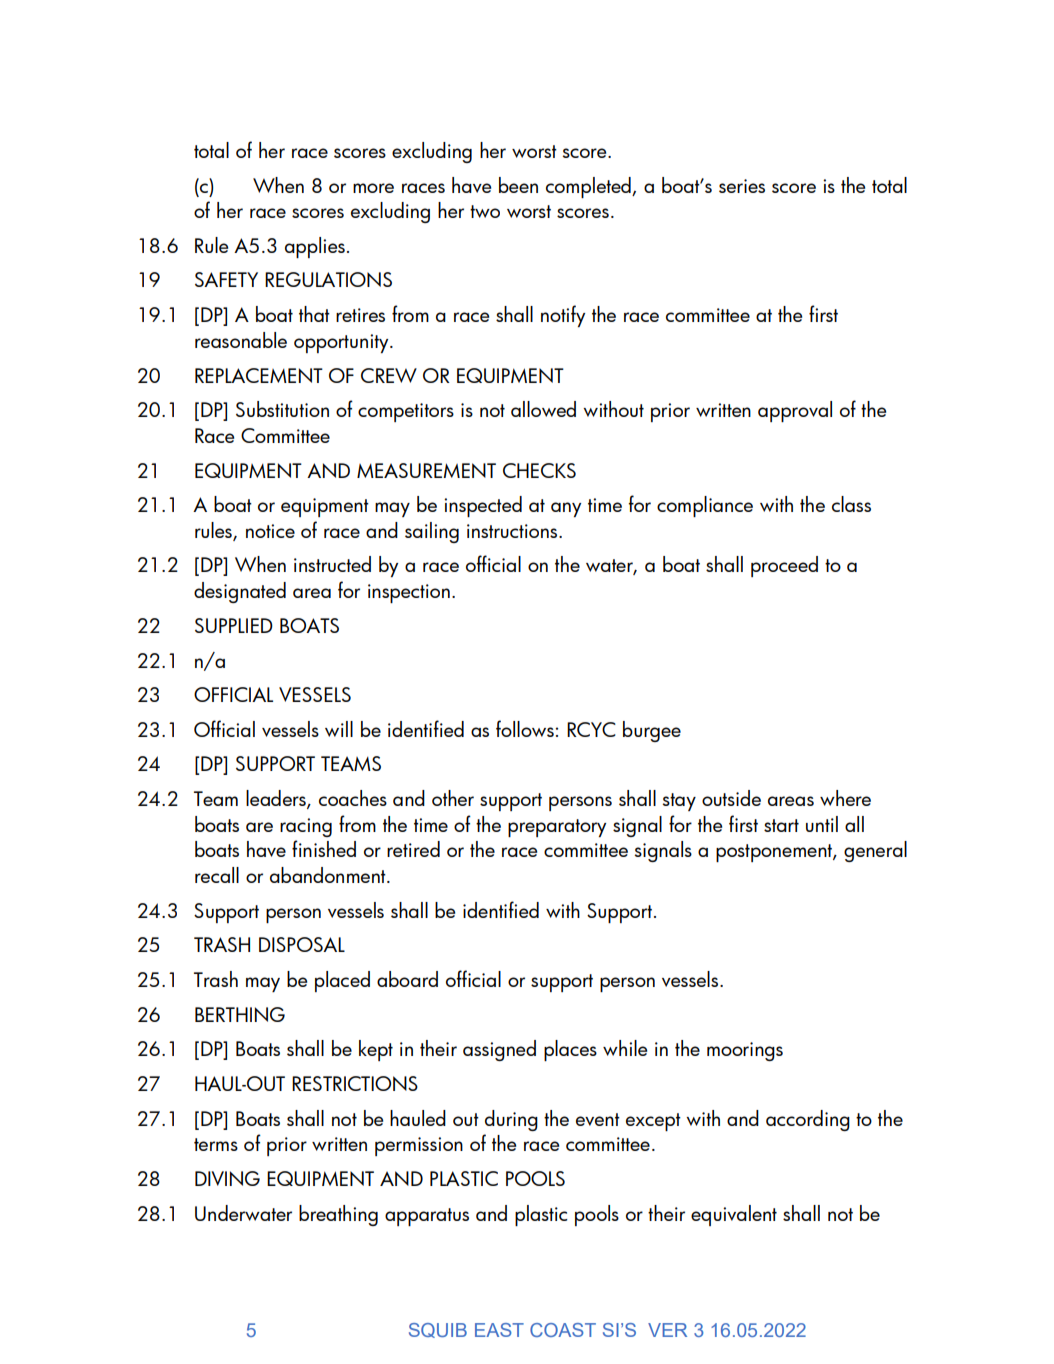 This screenshot has width=1054, height=1364. I want to click on notice, so click(270, 531).
